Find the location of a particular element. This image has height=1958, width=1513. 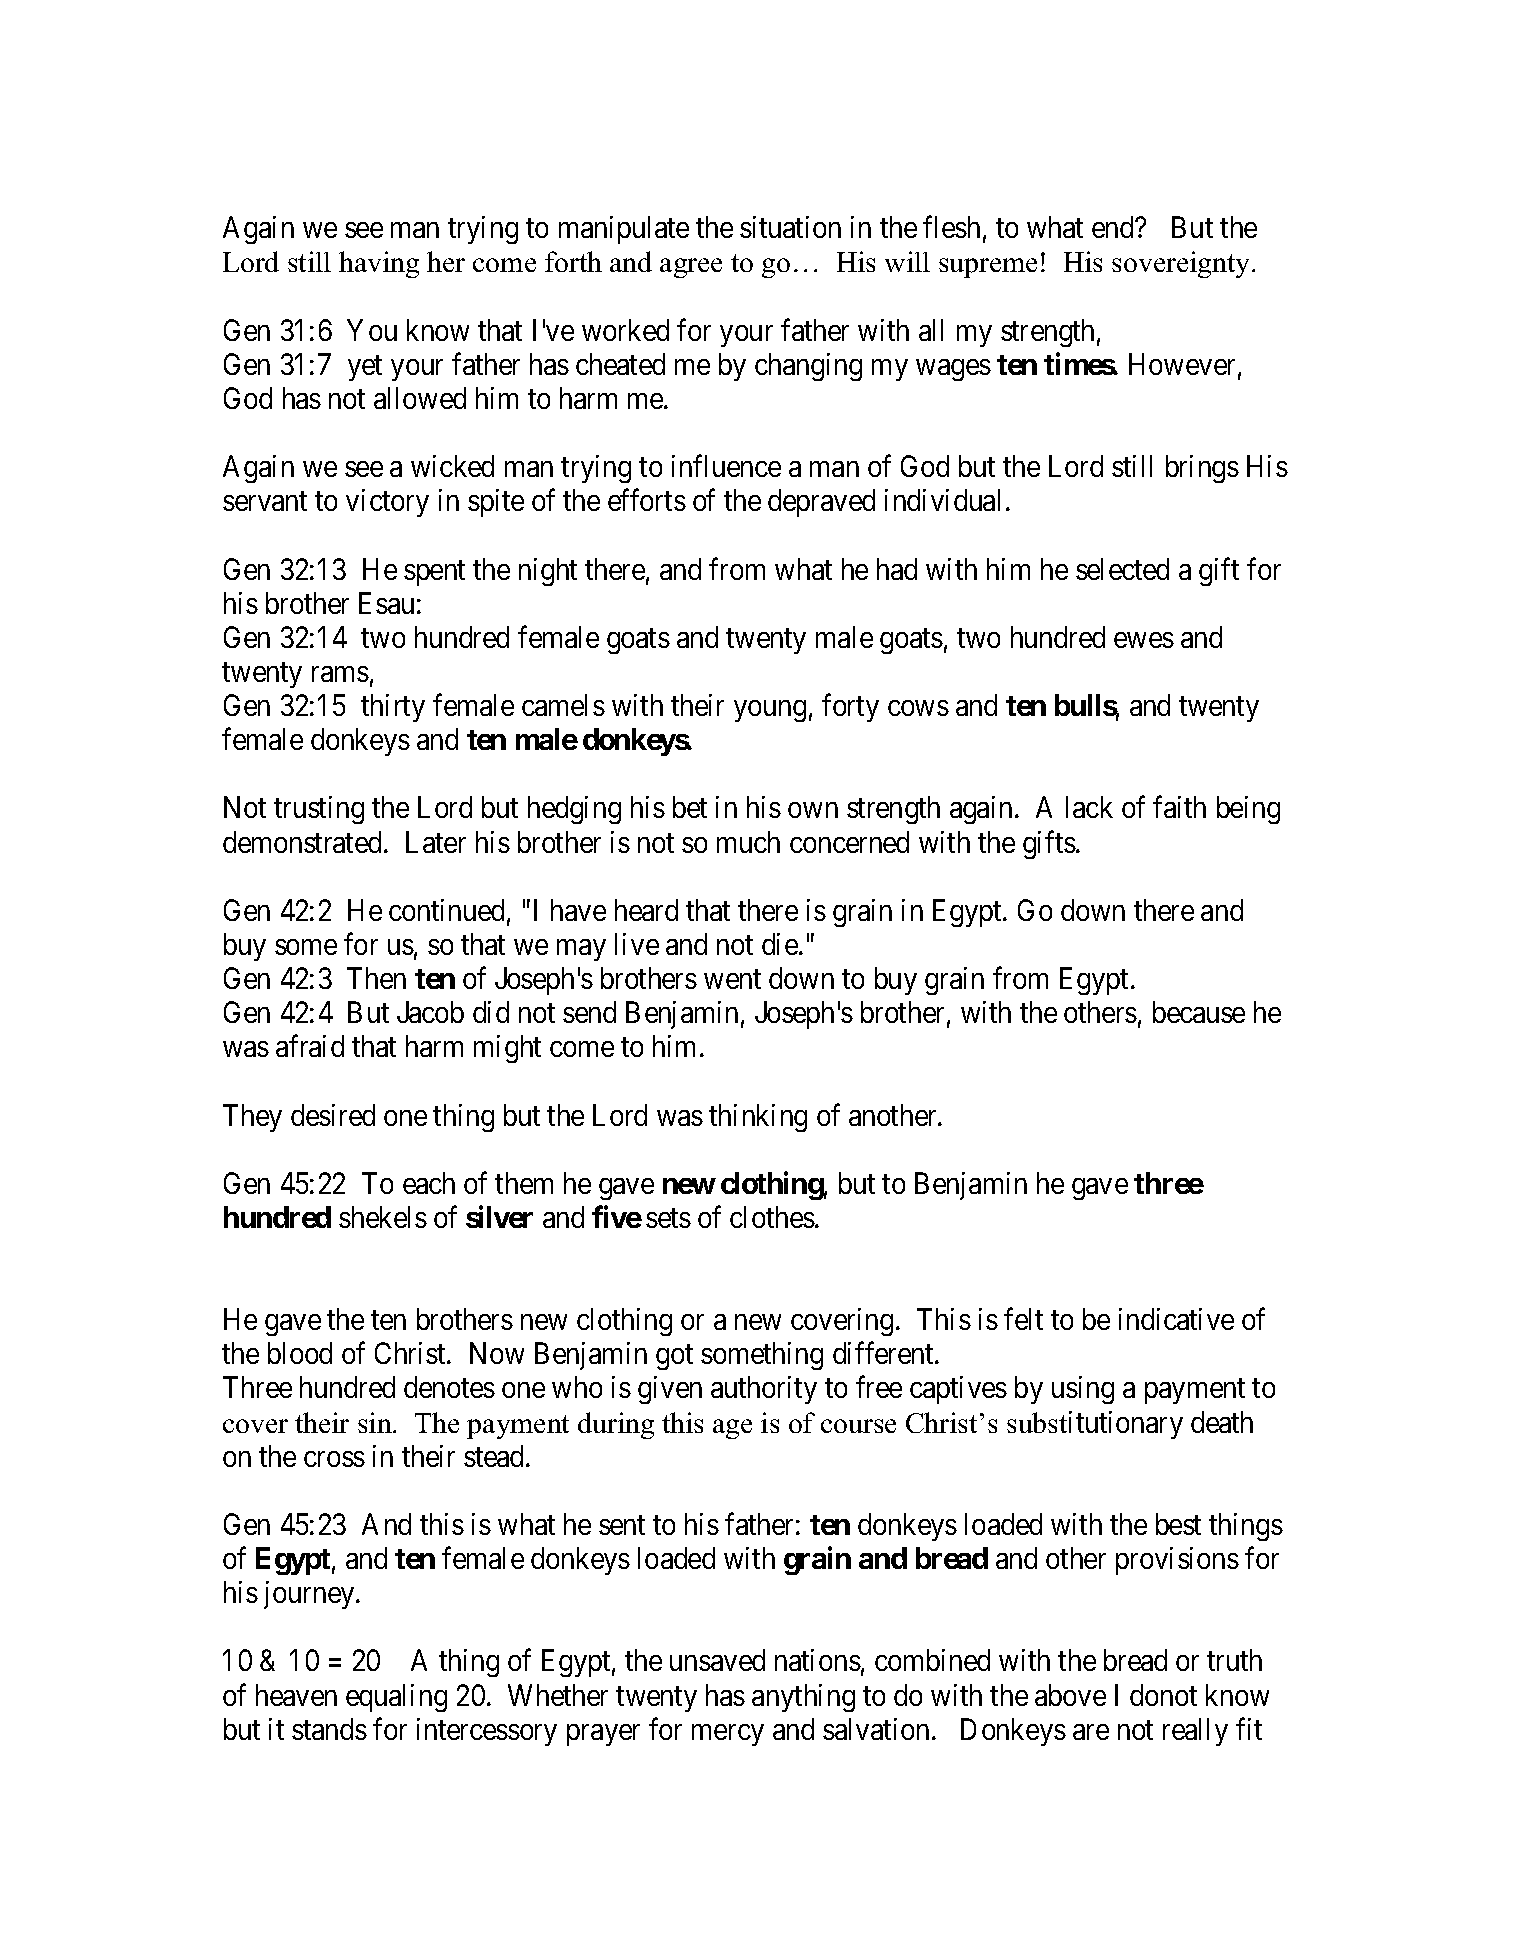

authority is located at coordinates (764, 1390).
